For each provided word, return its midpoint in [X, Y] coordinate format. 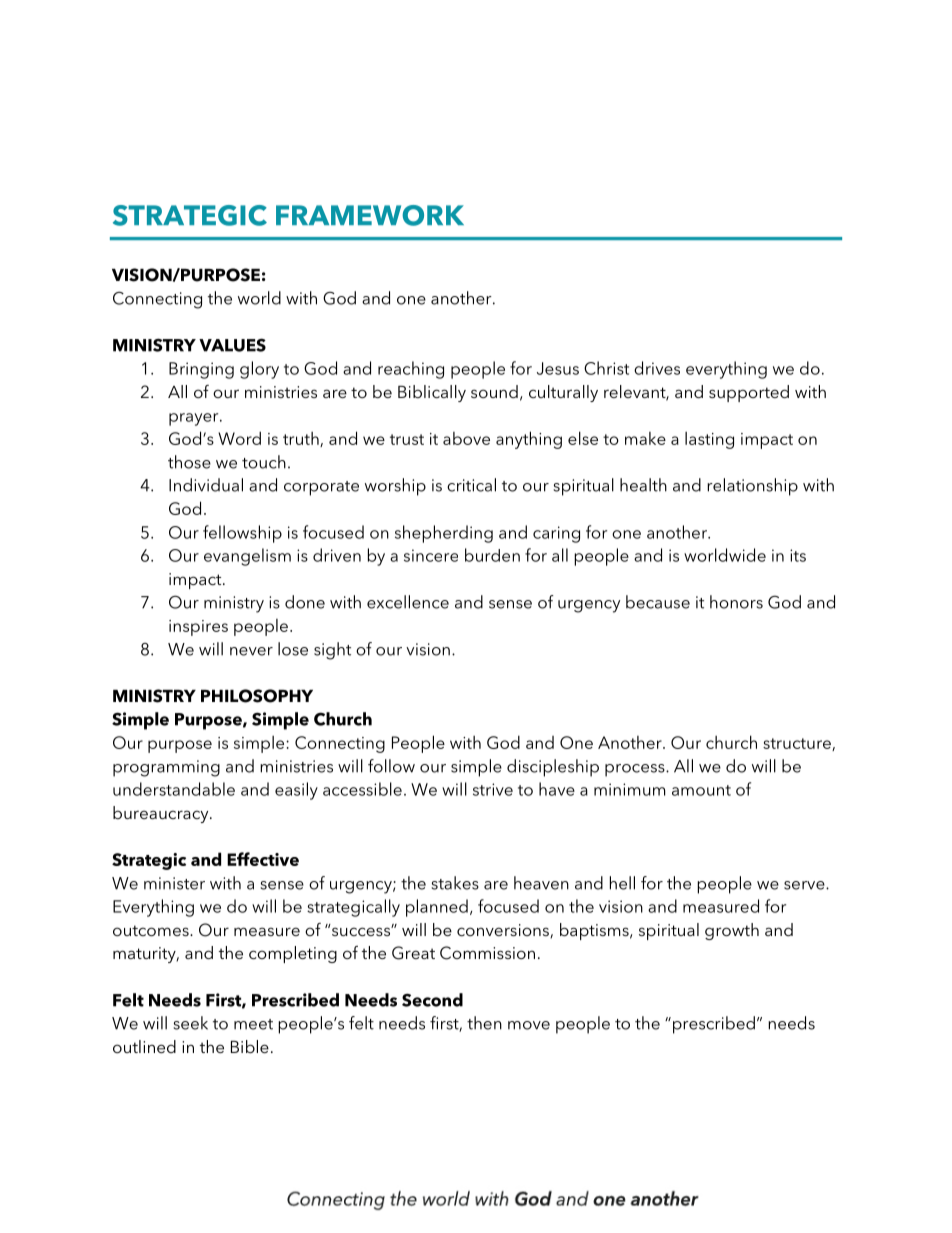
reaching [411, 370]
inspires [198, 628]
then [484, 1023]
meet [253, 1024]
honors [736, 602]
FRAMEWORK [370, 215]
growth [732, 931]
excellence [408, 602]
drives [657, 368]
